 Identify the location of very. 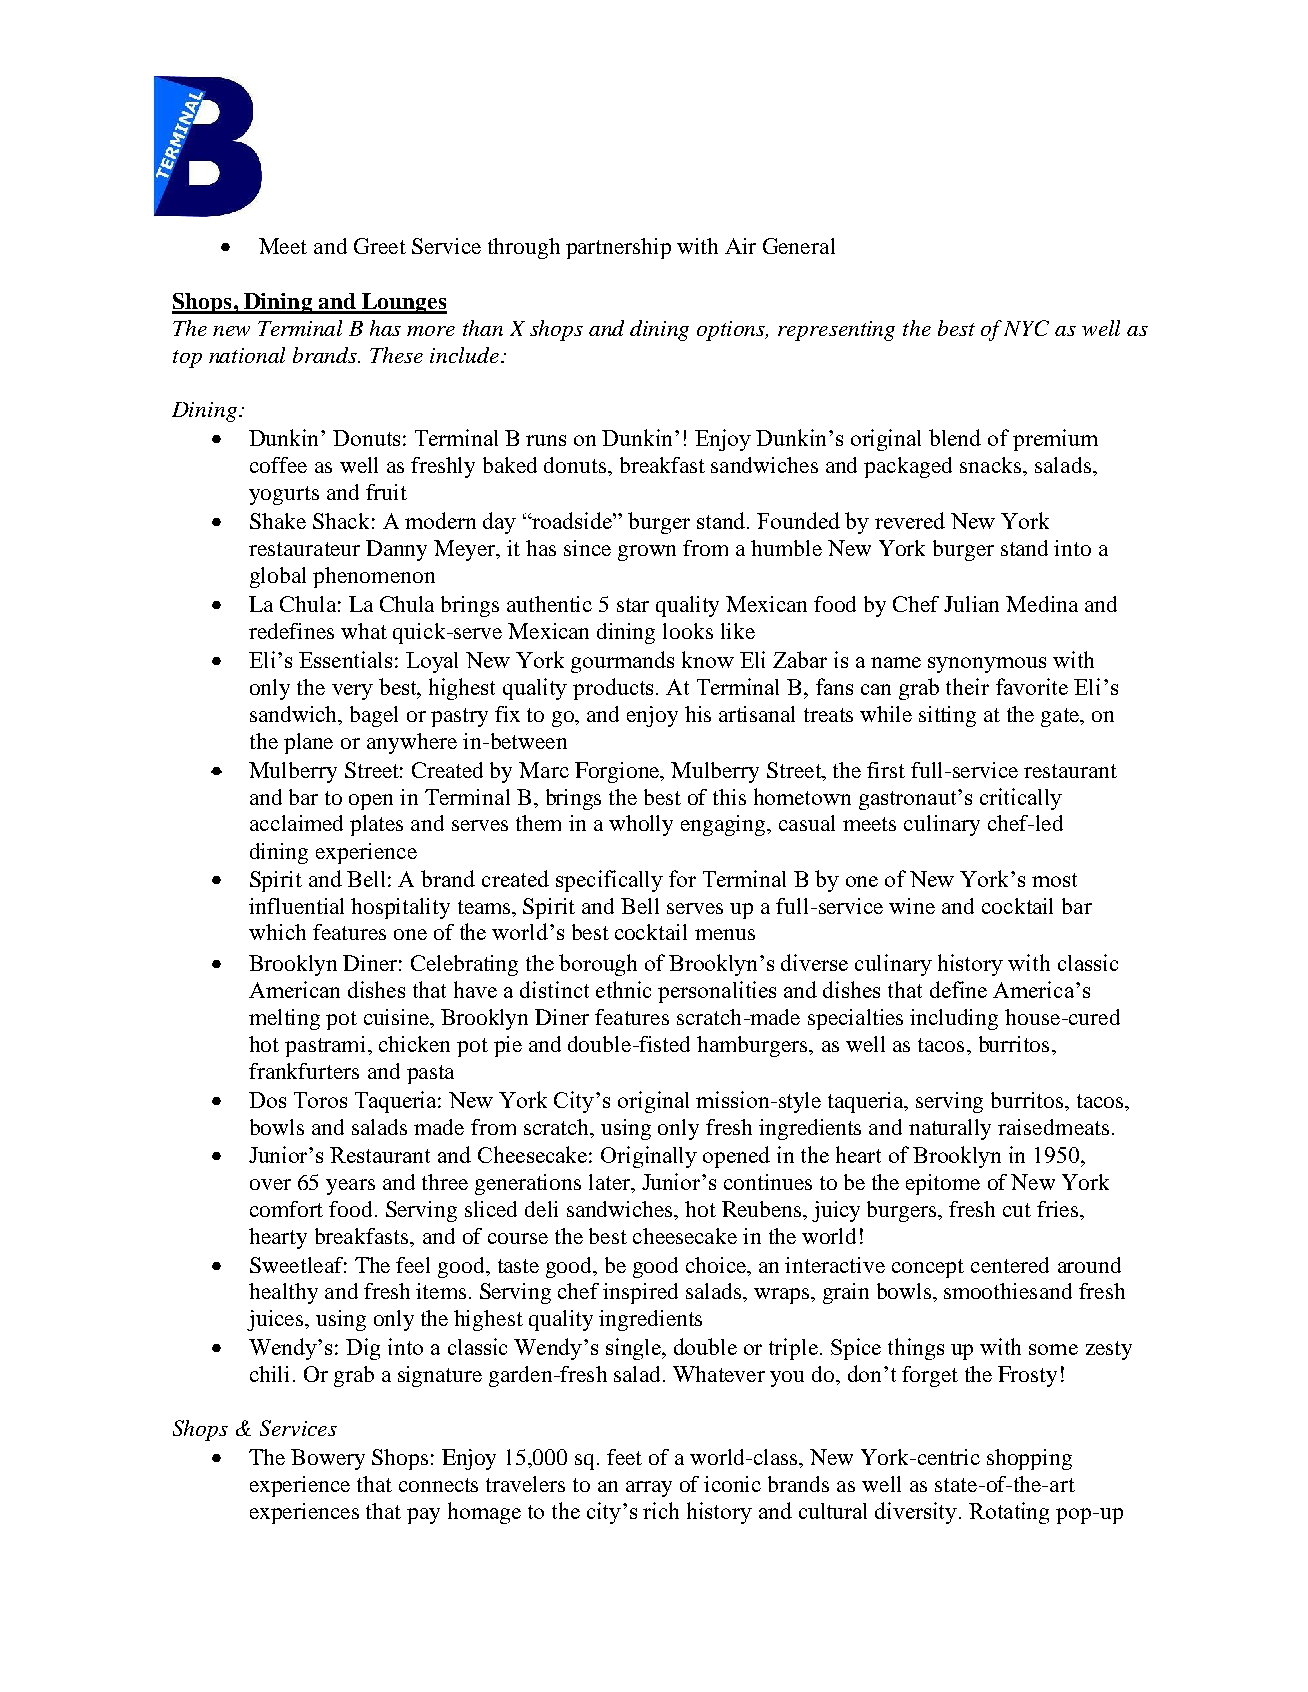
(352, 692).
